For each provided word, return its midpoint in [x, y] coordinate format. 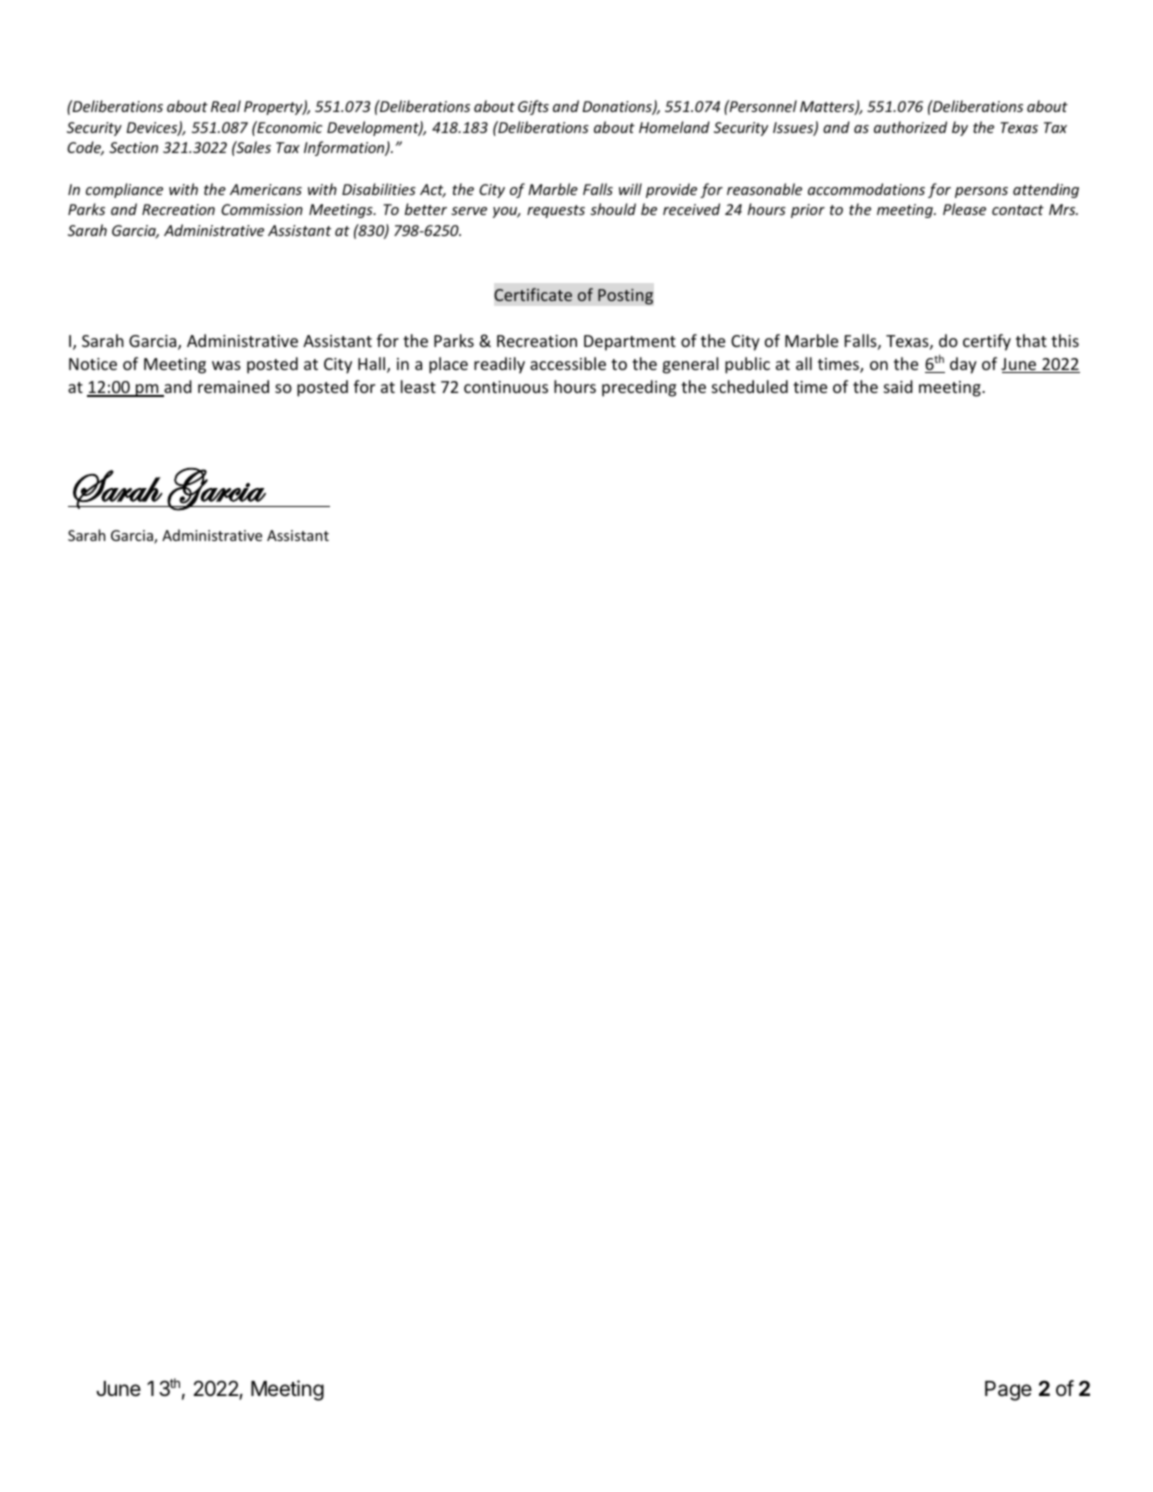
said [898, 386]
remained [233, 386]
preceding [639, 388]
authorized [910, 127]
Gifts [533, 107]
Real [226, 106]
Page [1008, 1391]
